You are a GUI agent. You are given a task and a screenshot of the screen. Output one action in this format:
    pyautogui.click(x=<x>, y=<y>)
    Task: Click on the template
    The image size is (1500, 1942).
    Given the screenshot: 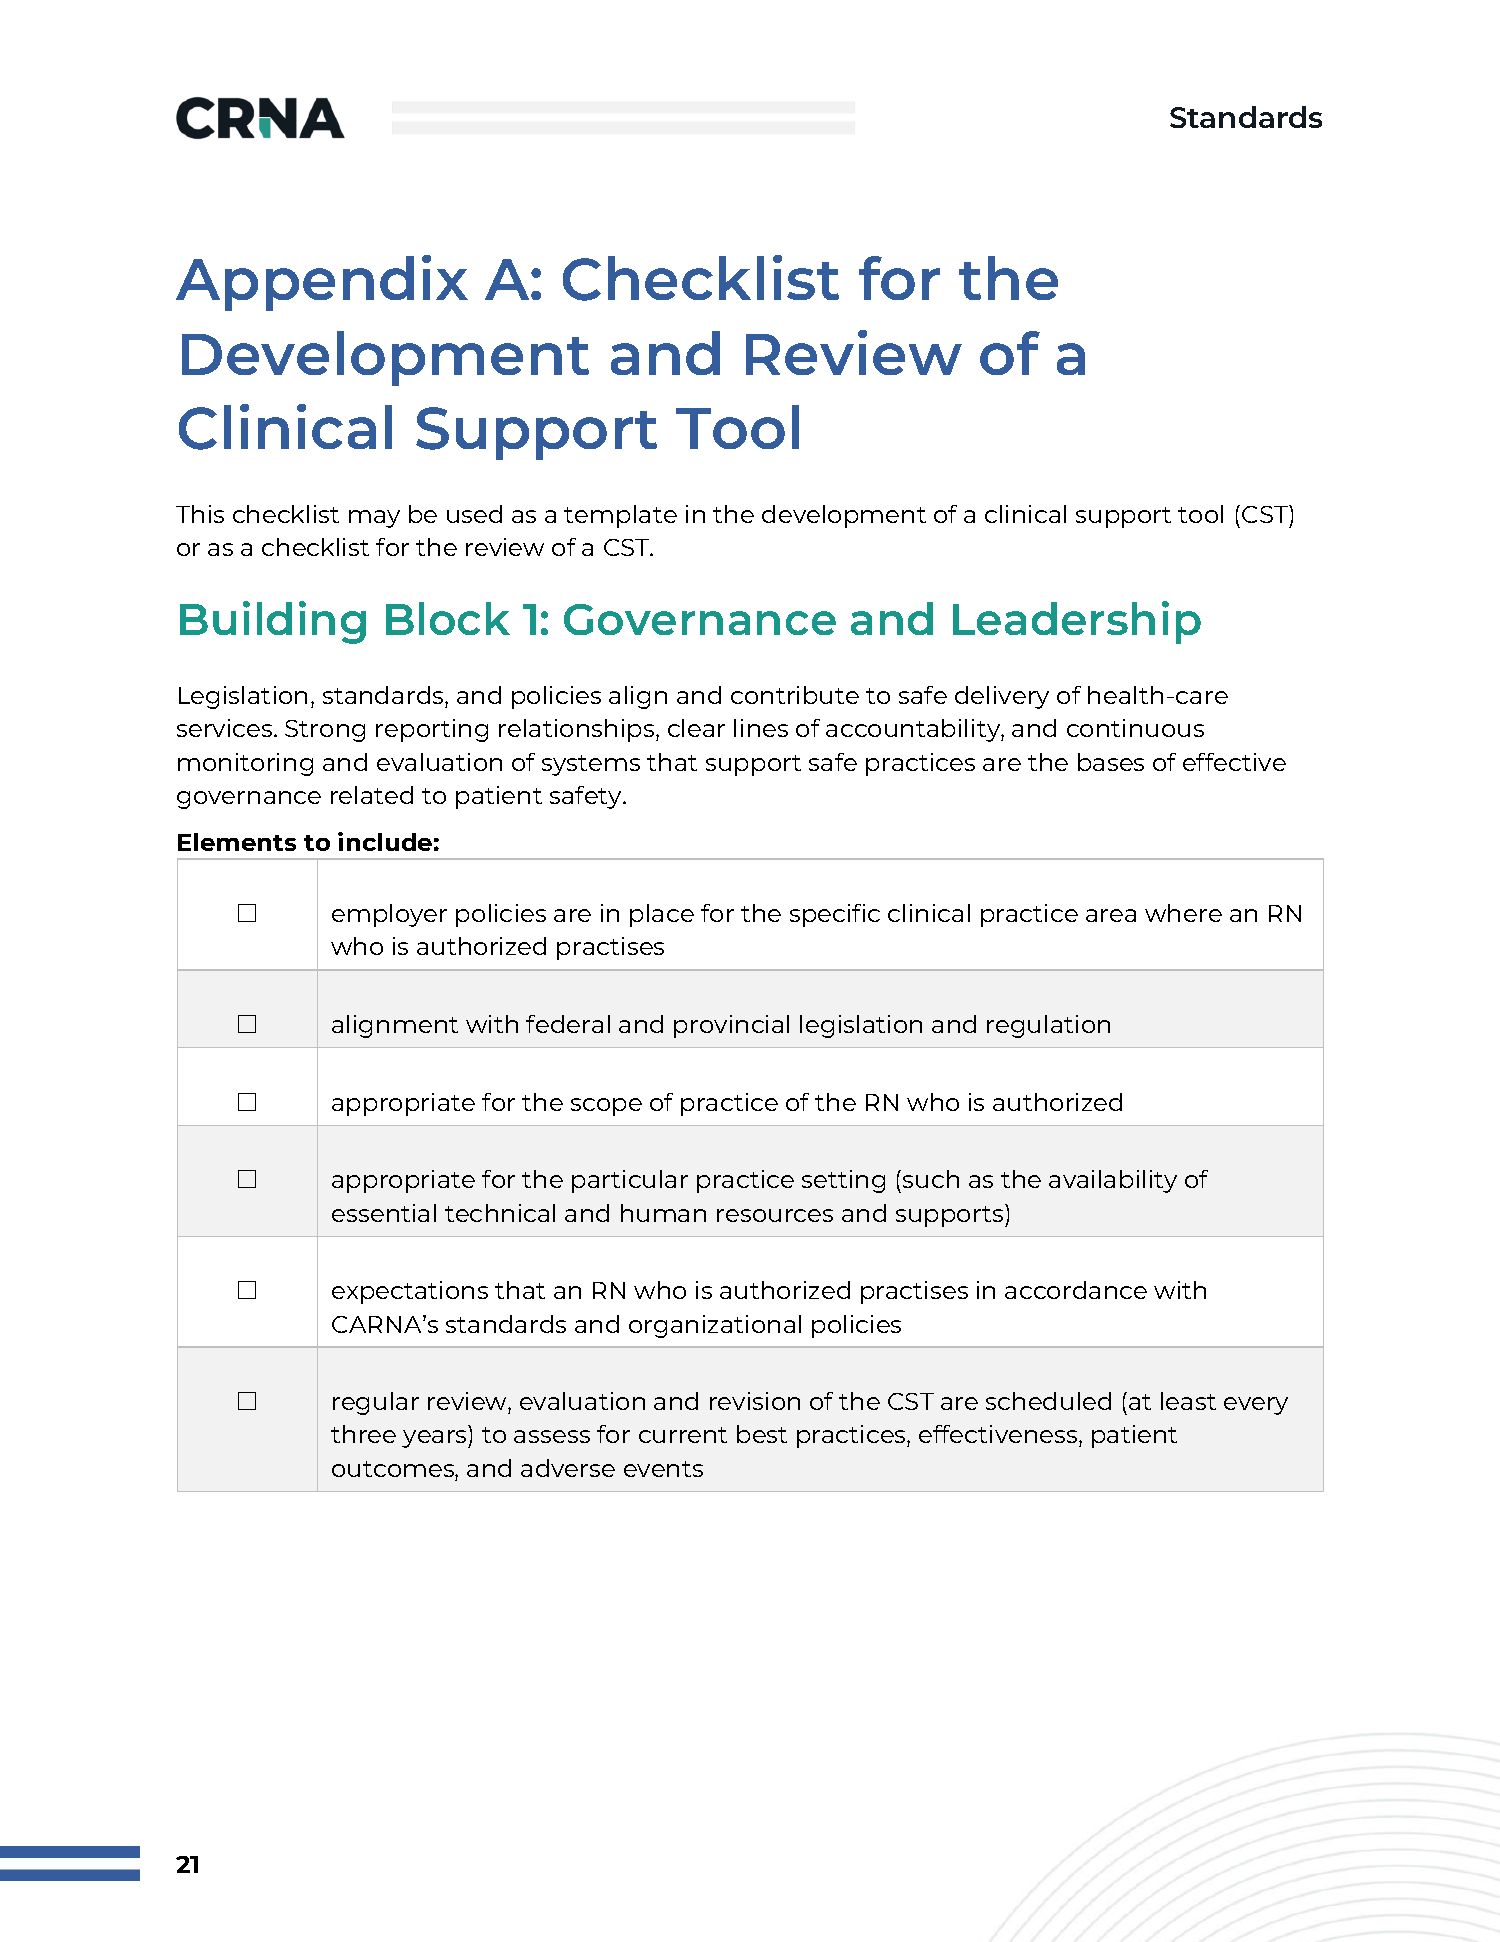 What is the action you would take?
    pyautogui.click(x=620, y=516)
